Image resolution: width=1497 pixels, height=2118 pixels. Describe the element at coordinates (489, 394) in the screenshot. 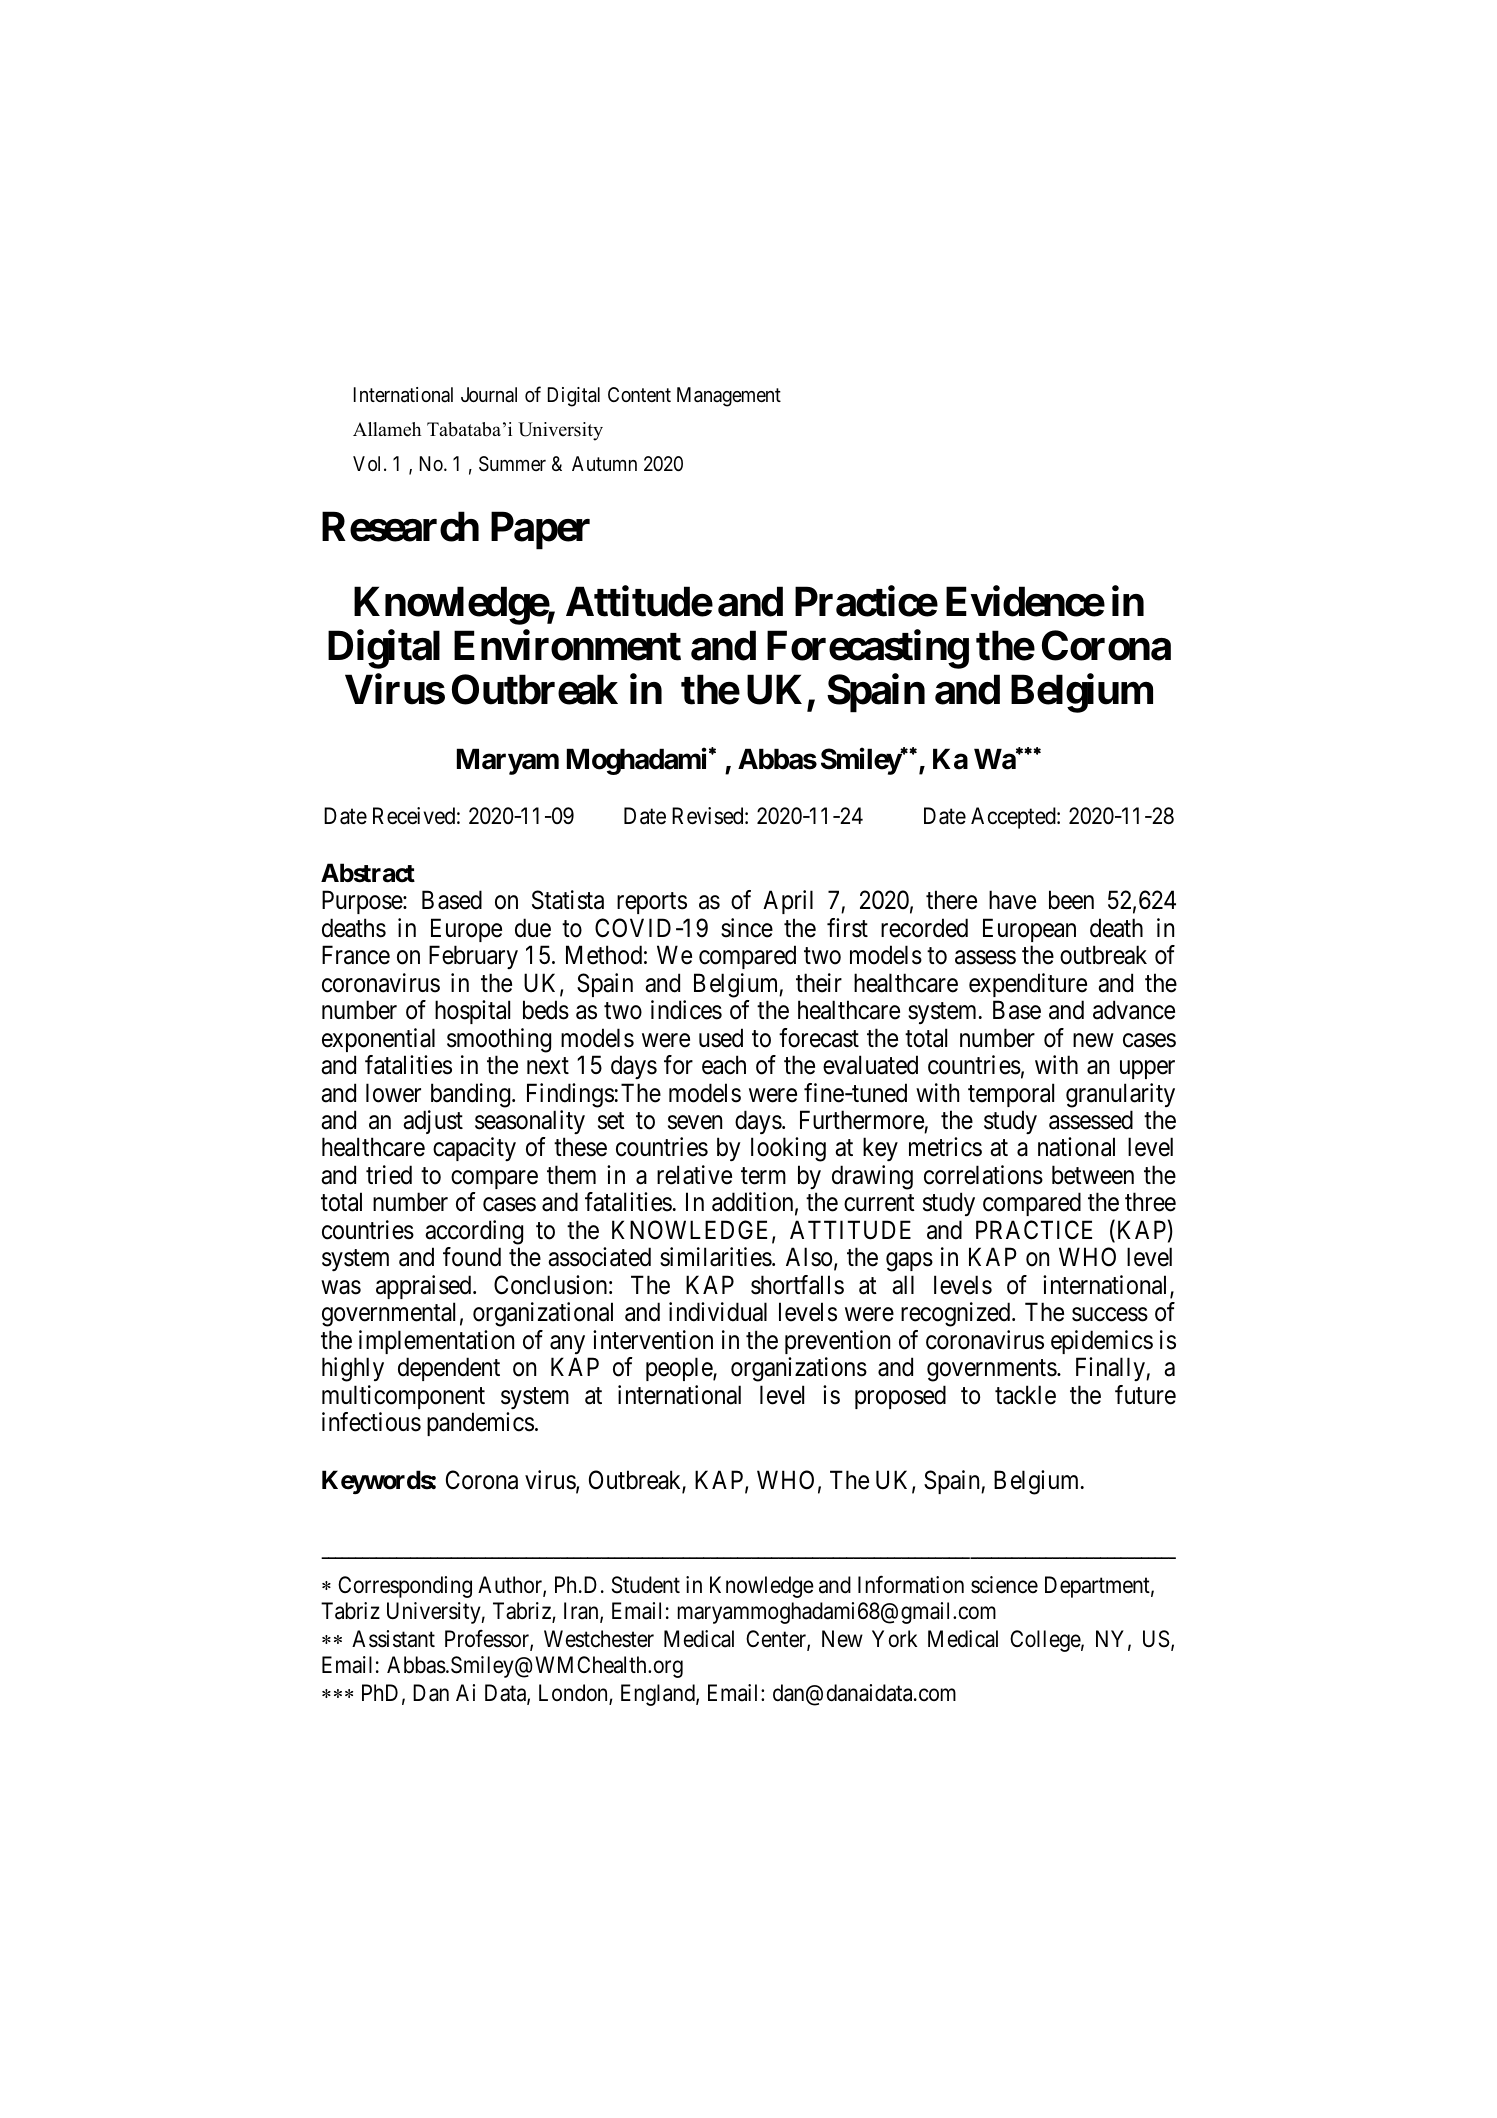

I see `Journal` at that location.
